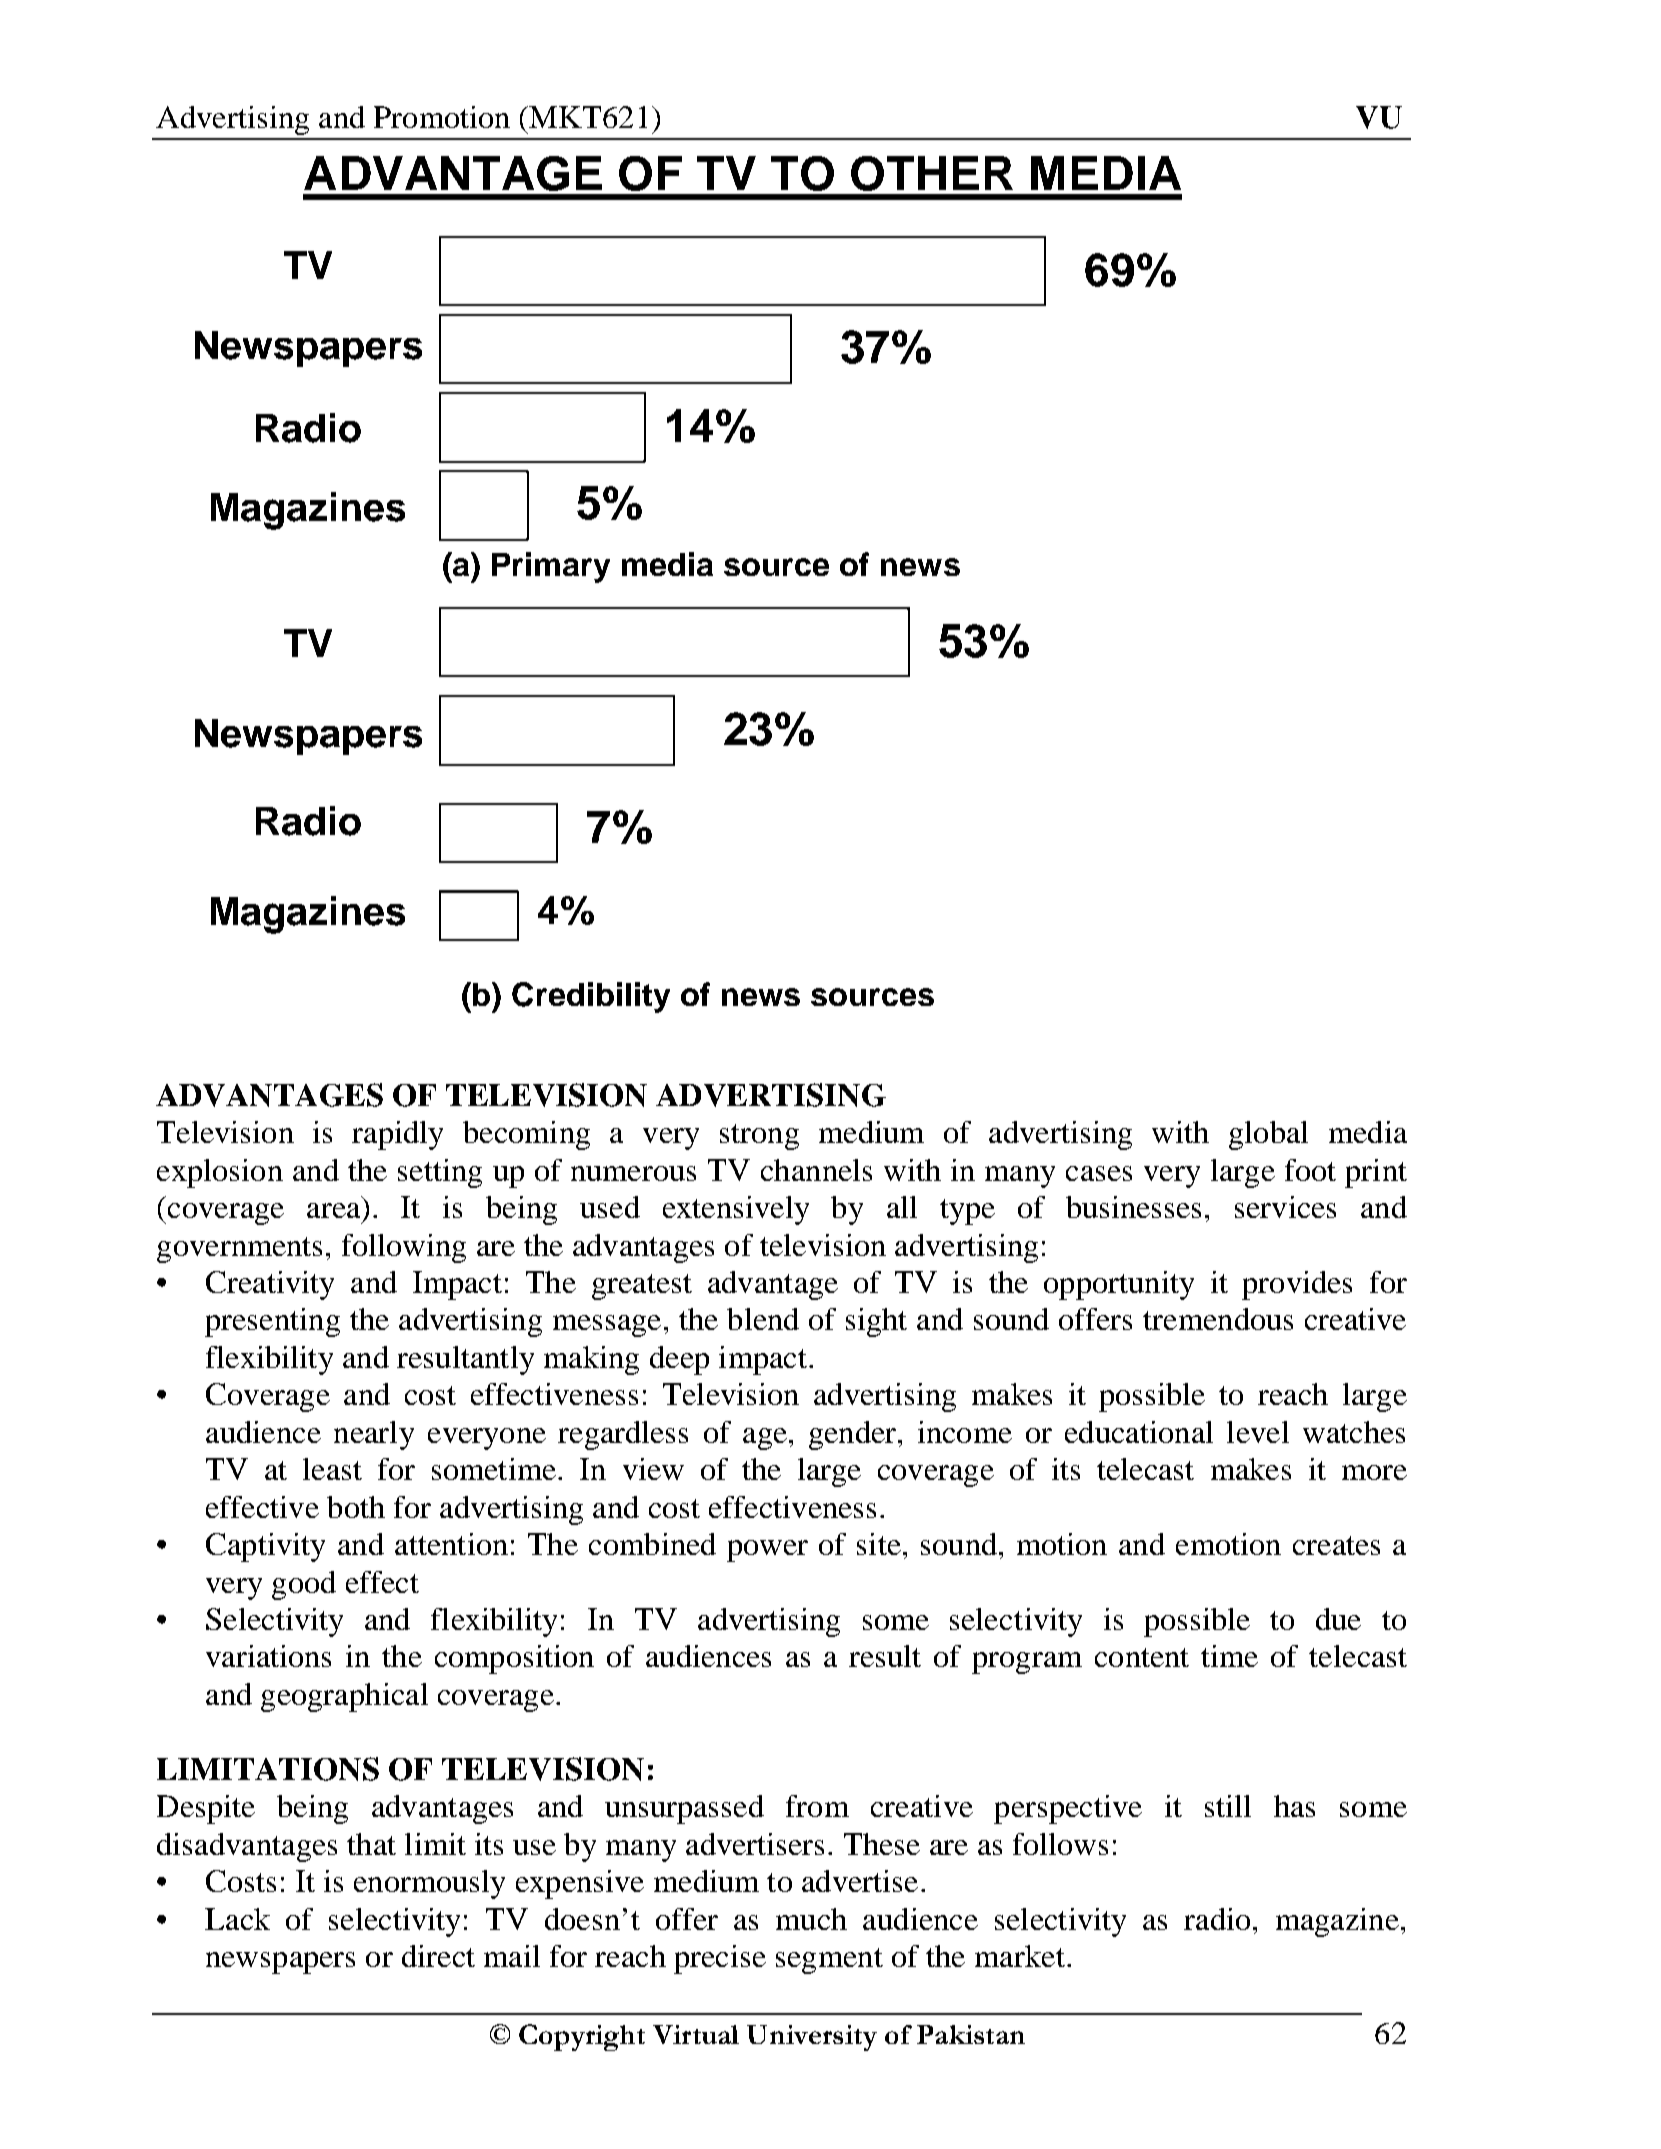  What do you see at coordinates (1020, 1956) in the document?
I see `market` at bounding box center [1020, 1956].
